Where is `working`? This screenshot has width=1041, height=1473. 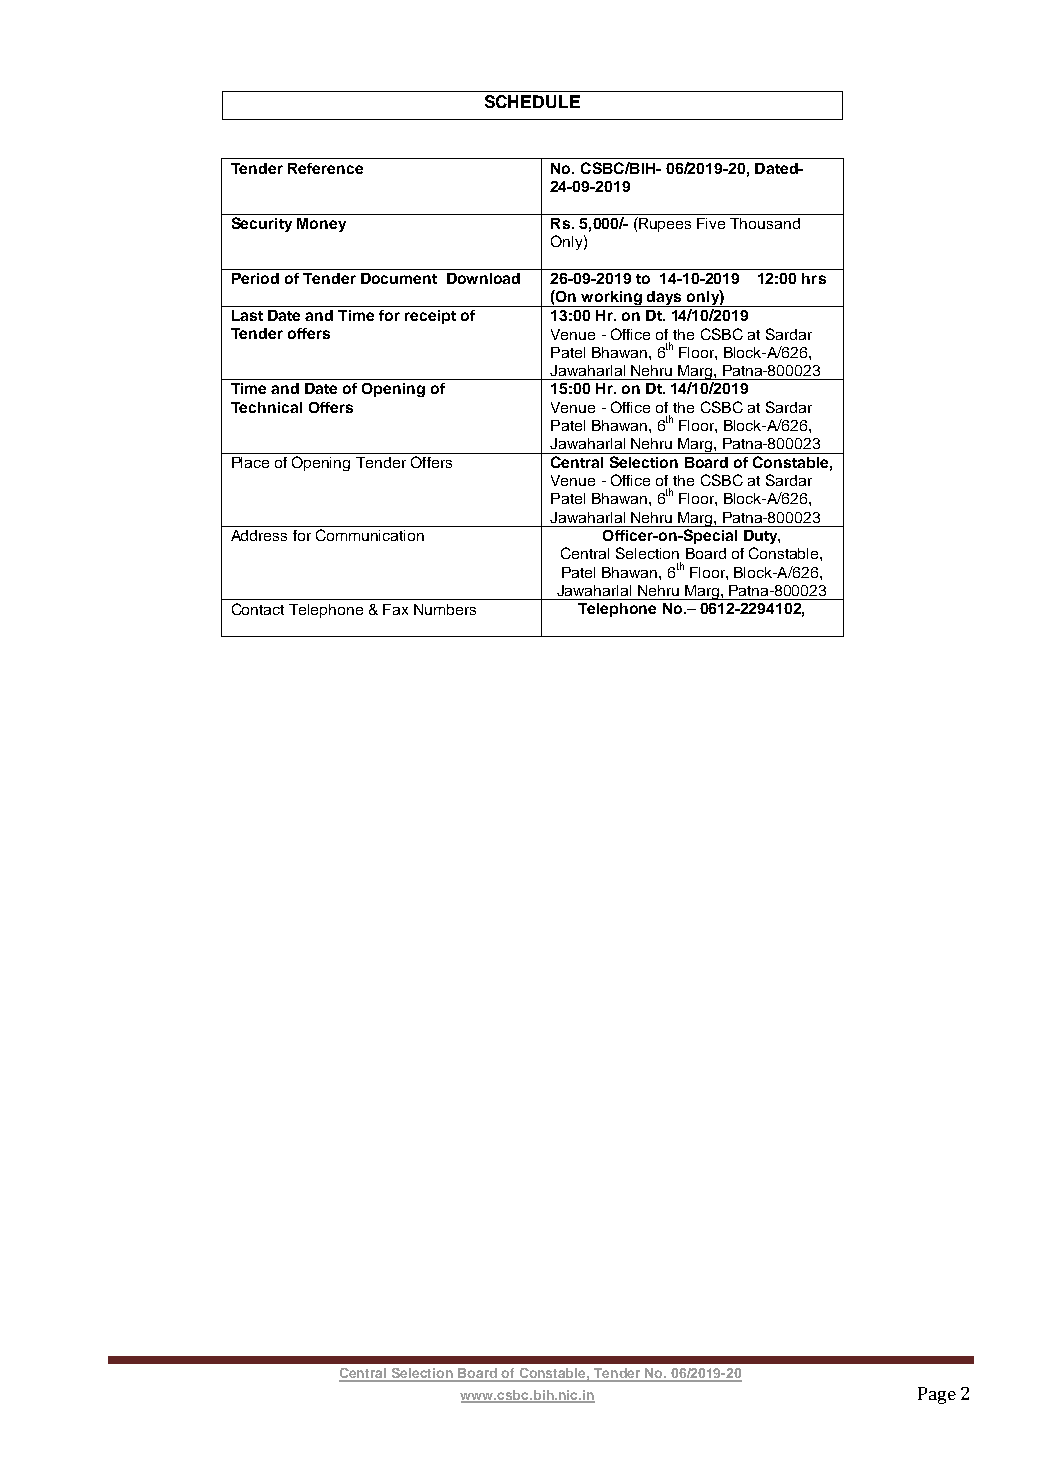 working is located at coordinates (611, 299).
